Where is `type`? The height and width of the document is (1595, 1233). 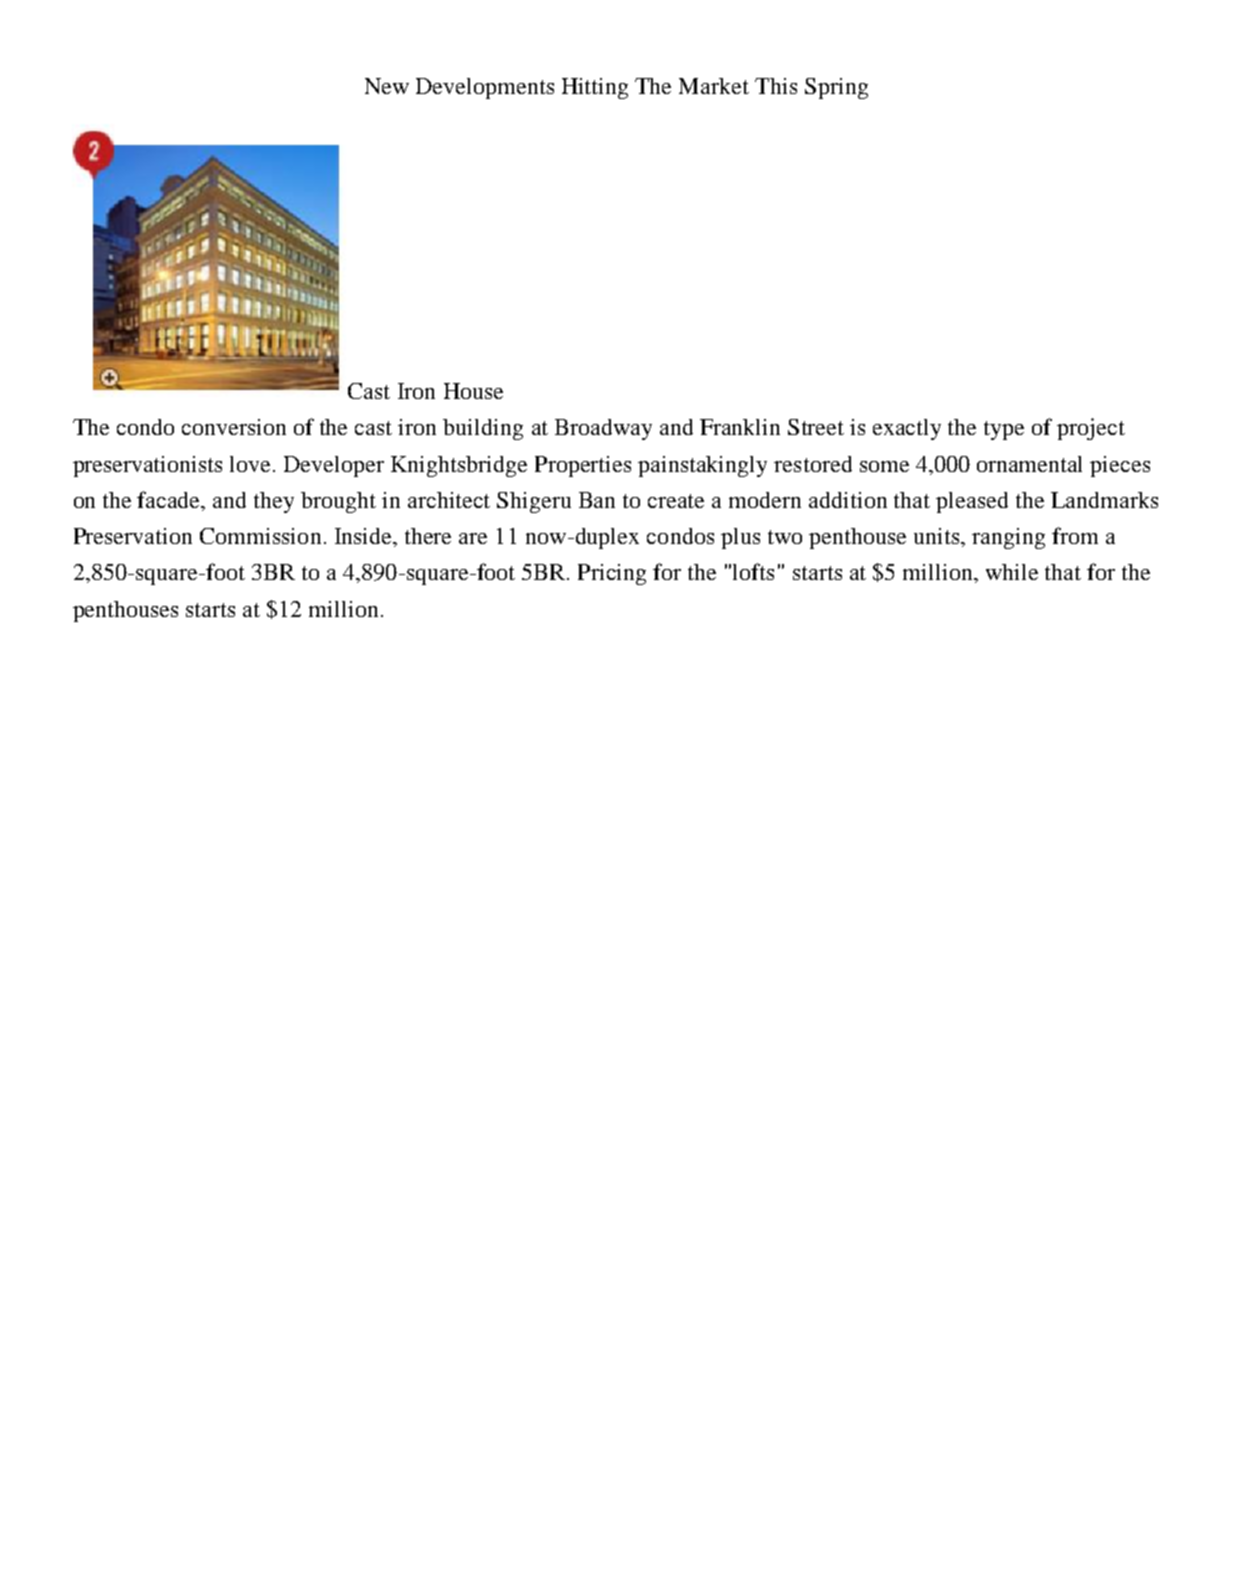 type is located at coordinates (1004, 430).
